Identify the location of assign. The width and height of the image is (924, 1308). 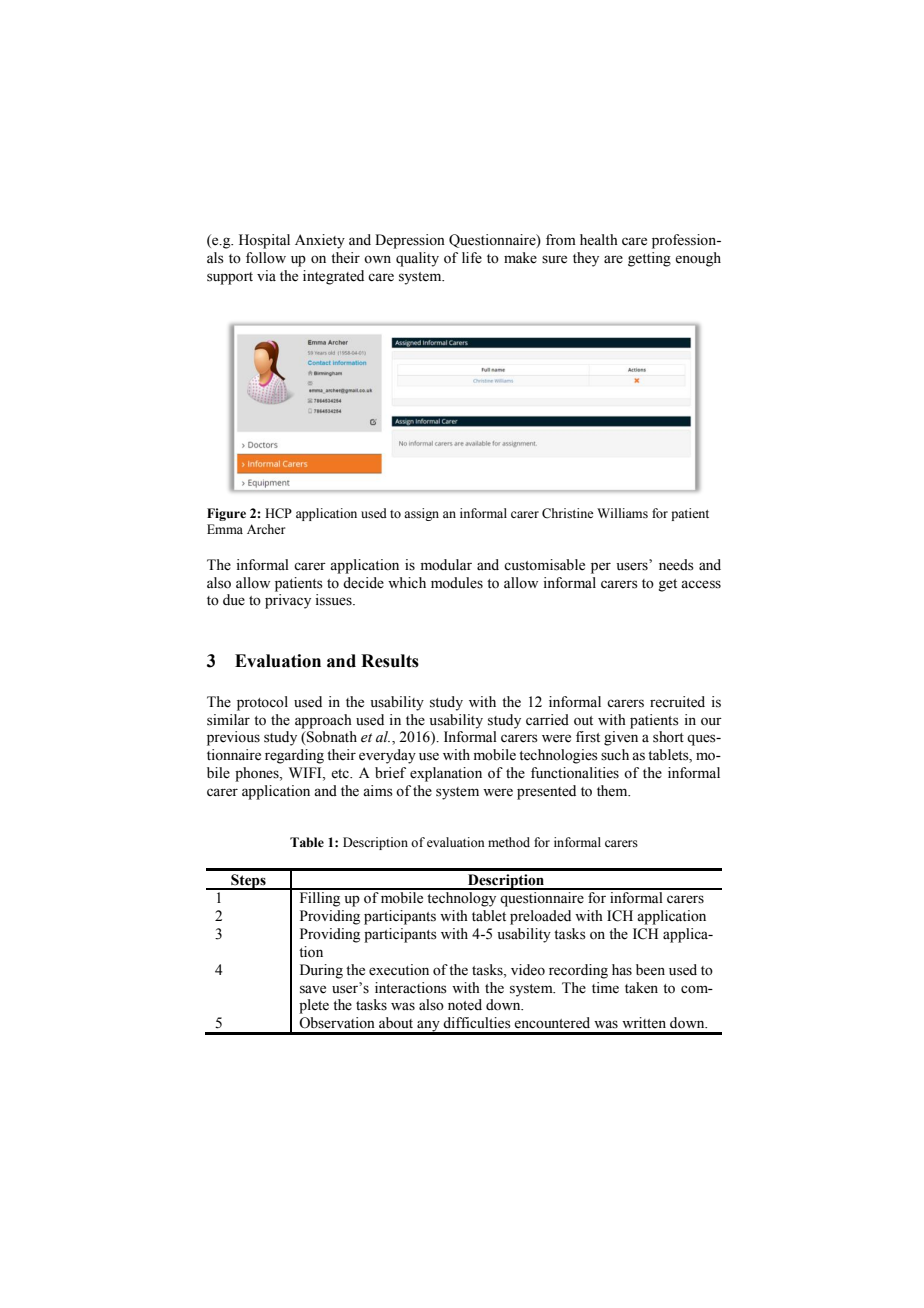
(421, 514).
